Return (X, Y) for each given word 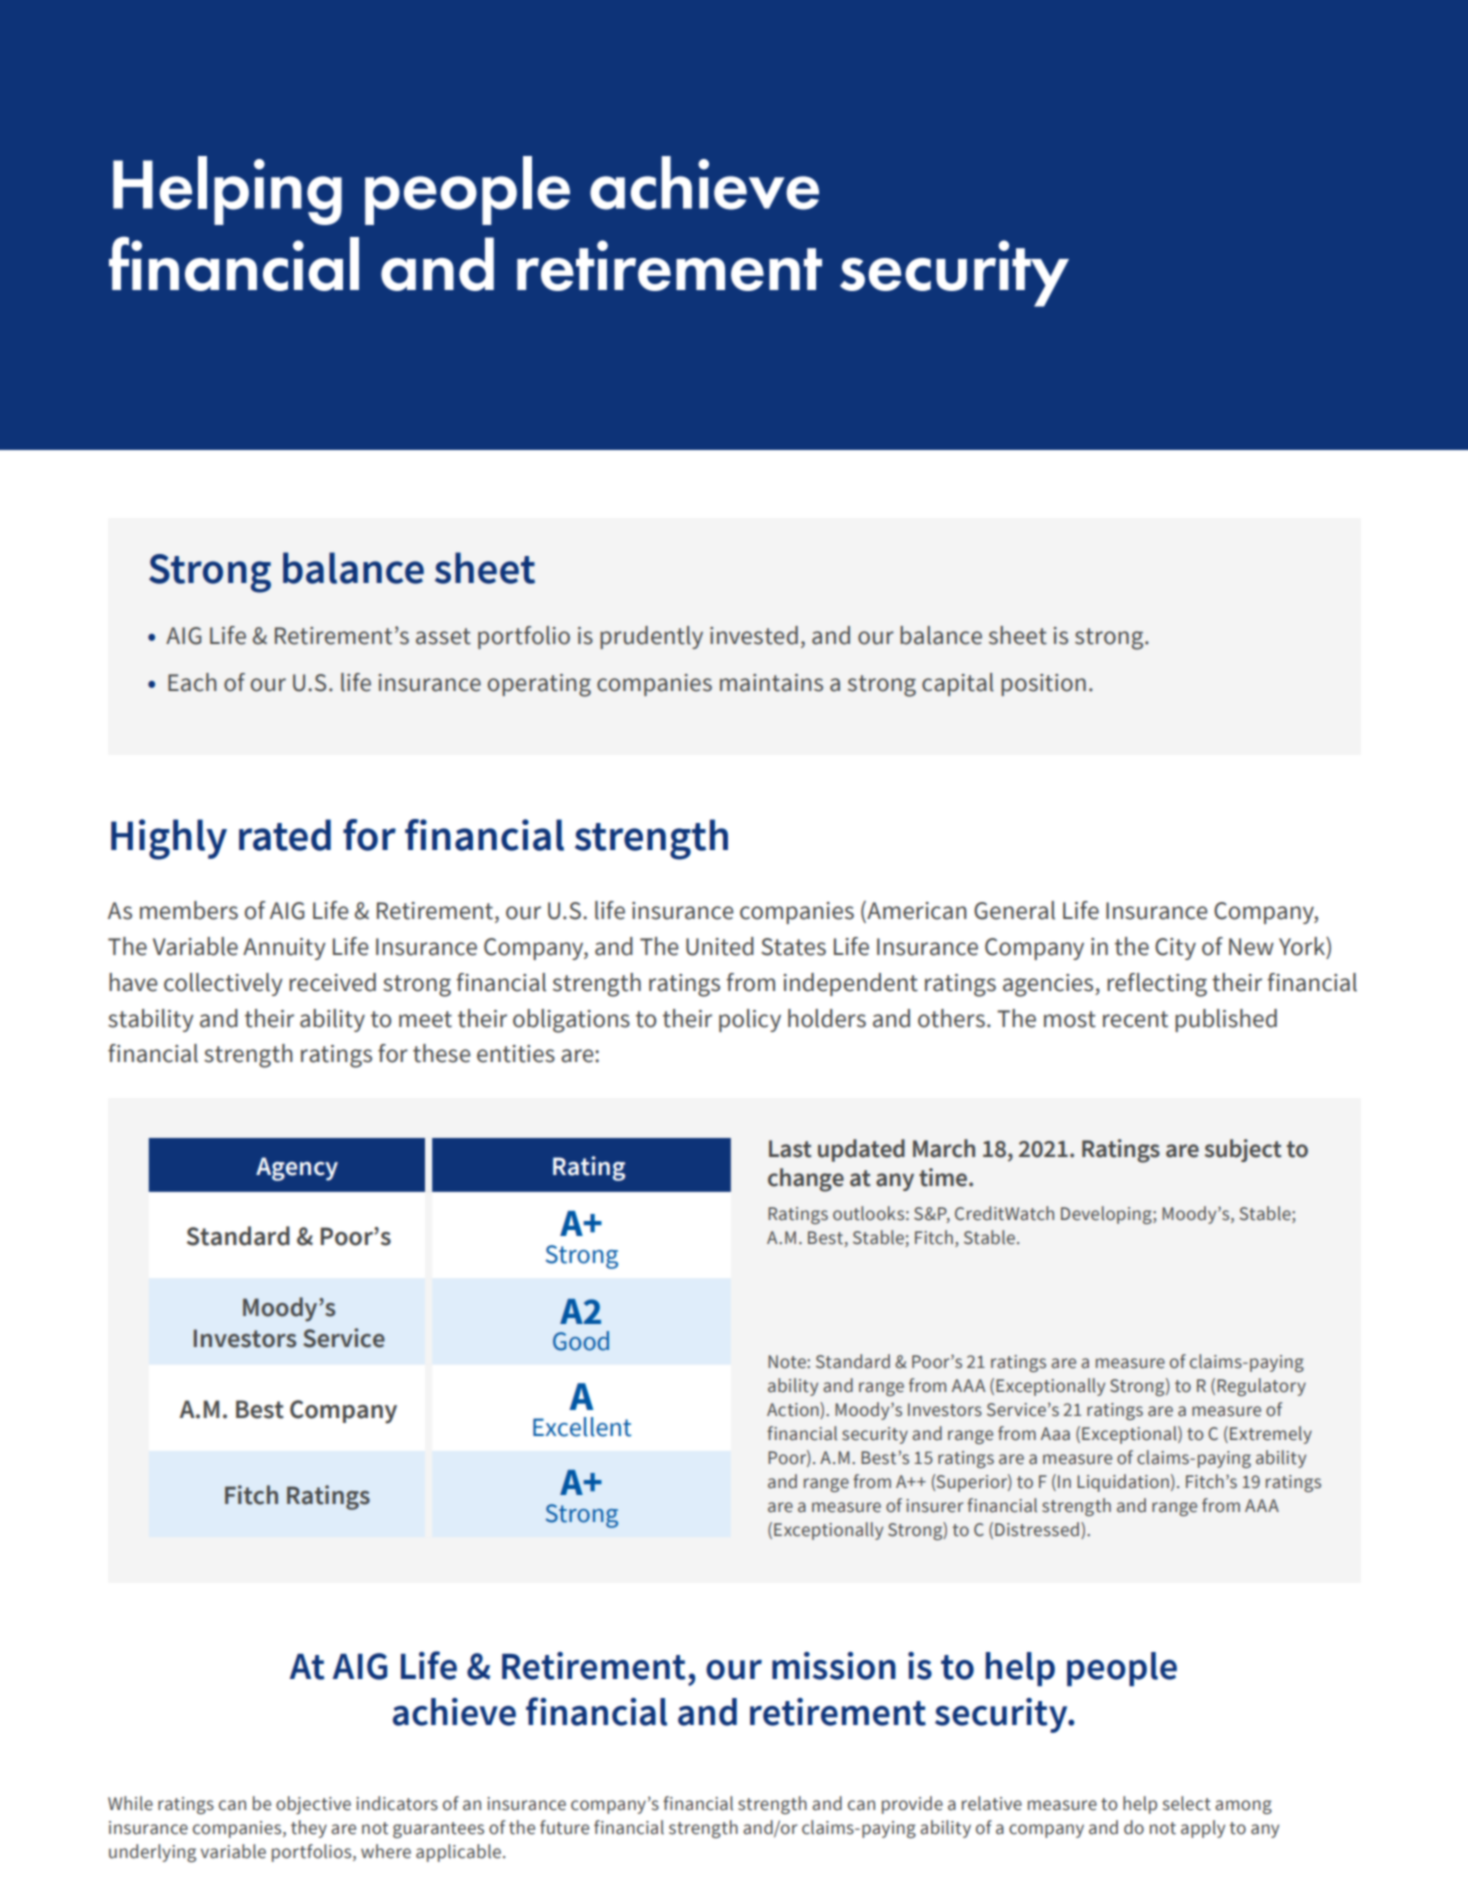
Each (192, 682)
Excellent (582, 1427)
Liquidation (1123, 1483)
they (309, 1829)
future (564, 1827)
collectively (223, 984)
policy (750, 1020)
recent (1135, 1019)
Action (794, 1409)
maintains (771, 683)
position (1043, 685)
